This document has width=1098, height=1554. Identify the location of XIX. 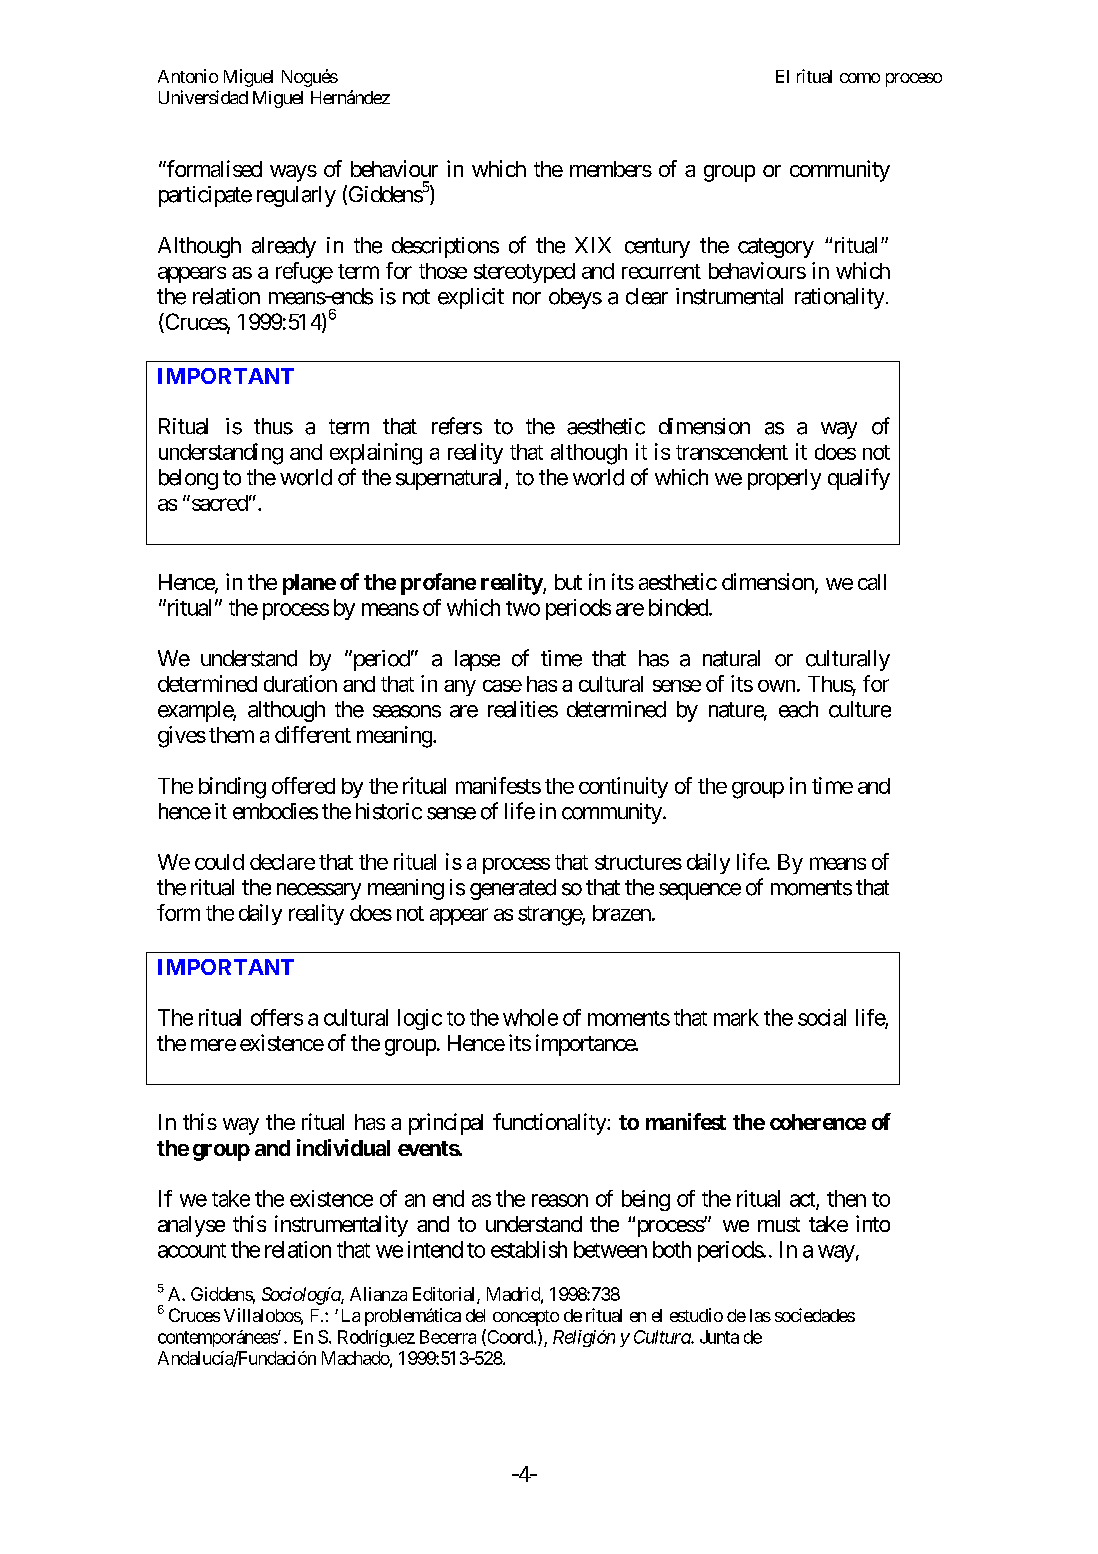
(593, 245).
